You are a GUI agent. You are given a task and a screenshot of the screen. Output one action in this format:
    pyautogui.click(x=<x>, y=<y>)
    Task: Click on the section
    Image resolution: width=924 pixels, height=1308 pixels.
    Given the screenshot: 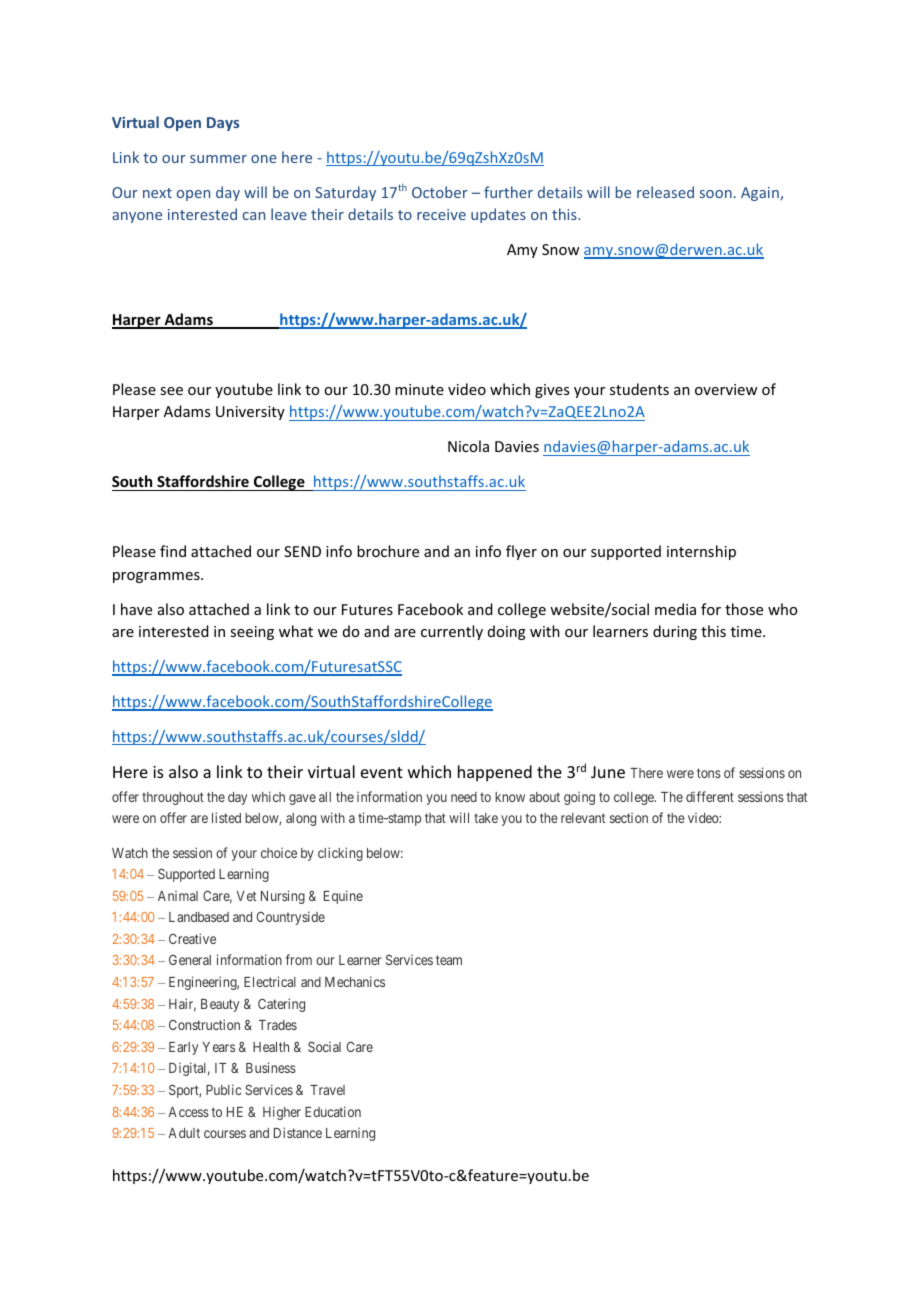 What is the action you would take?
    pyautogui.click(x=629, y=818)
